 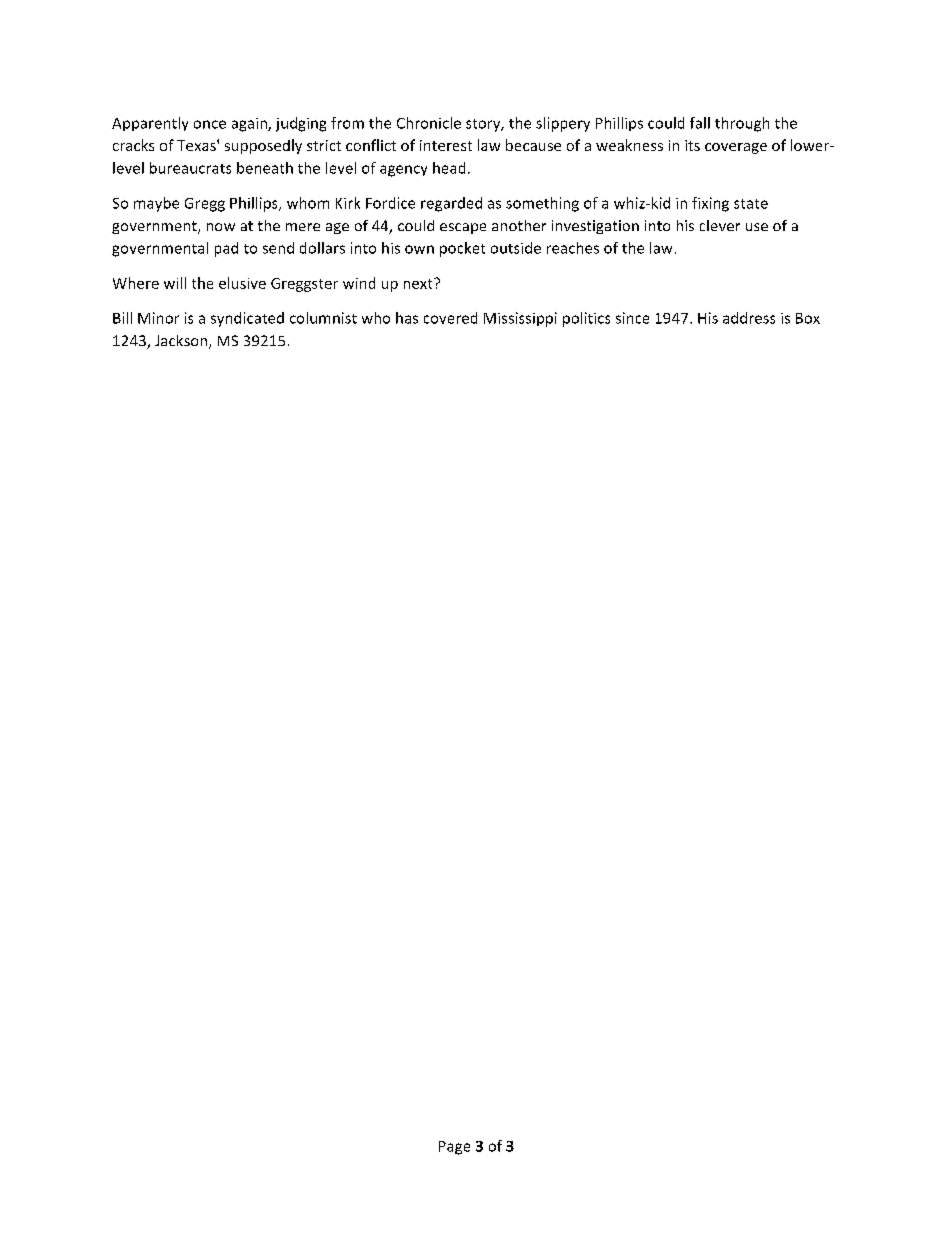 I want to click on has, so click(x=407, y=318).
